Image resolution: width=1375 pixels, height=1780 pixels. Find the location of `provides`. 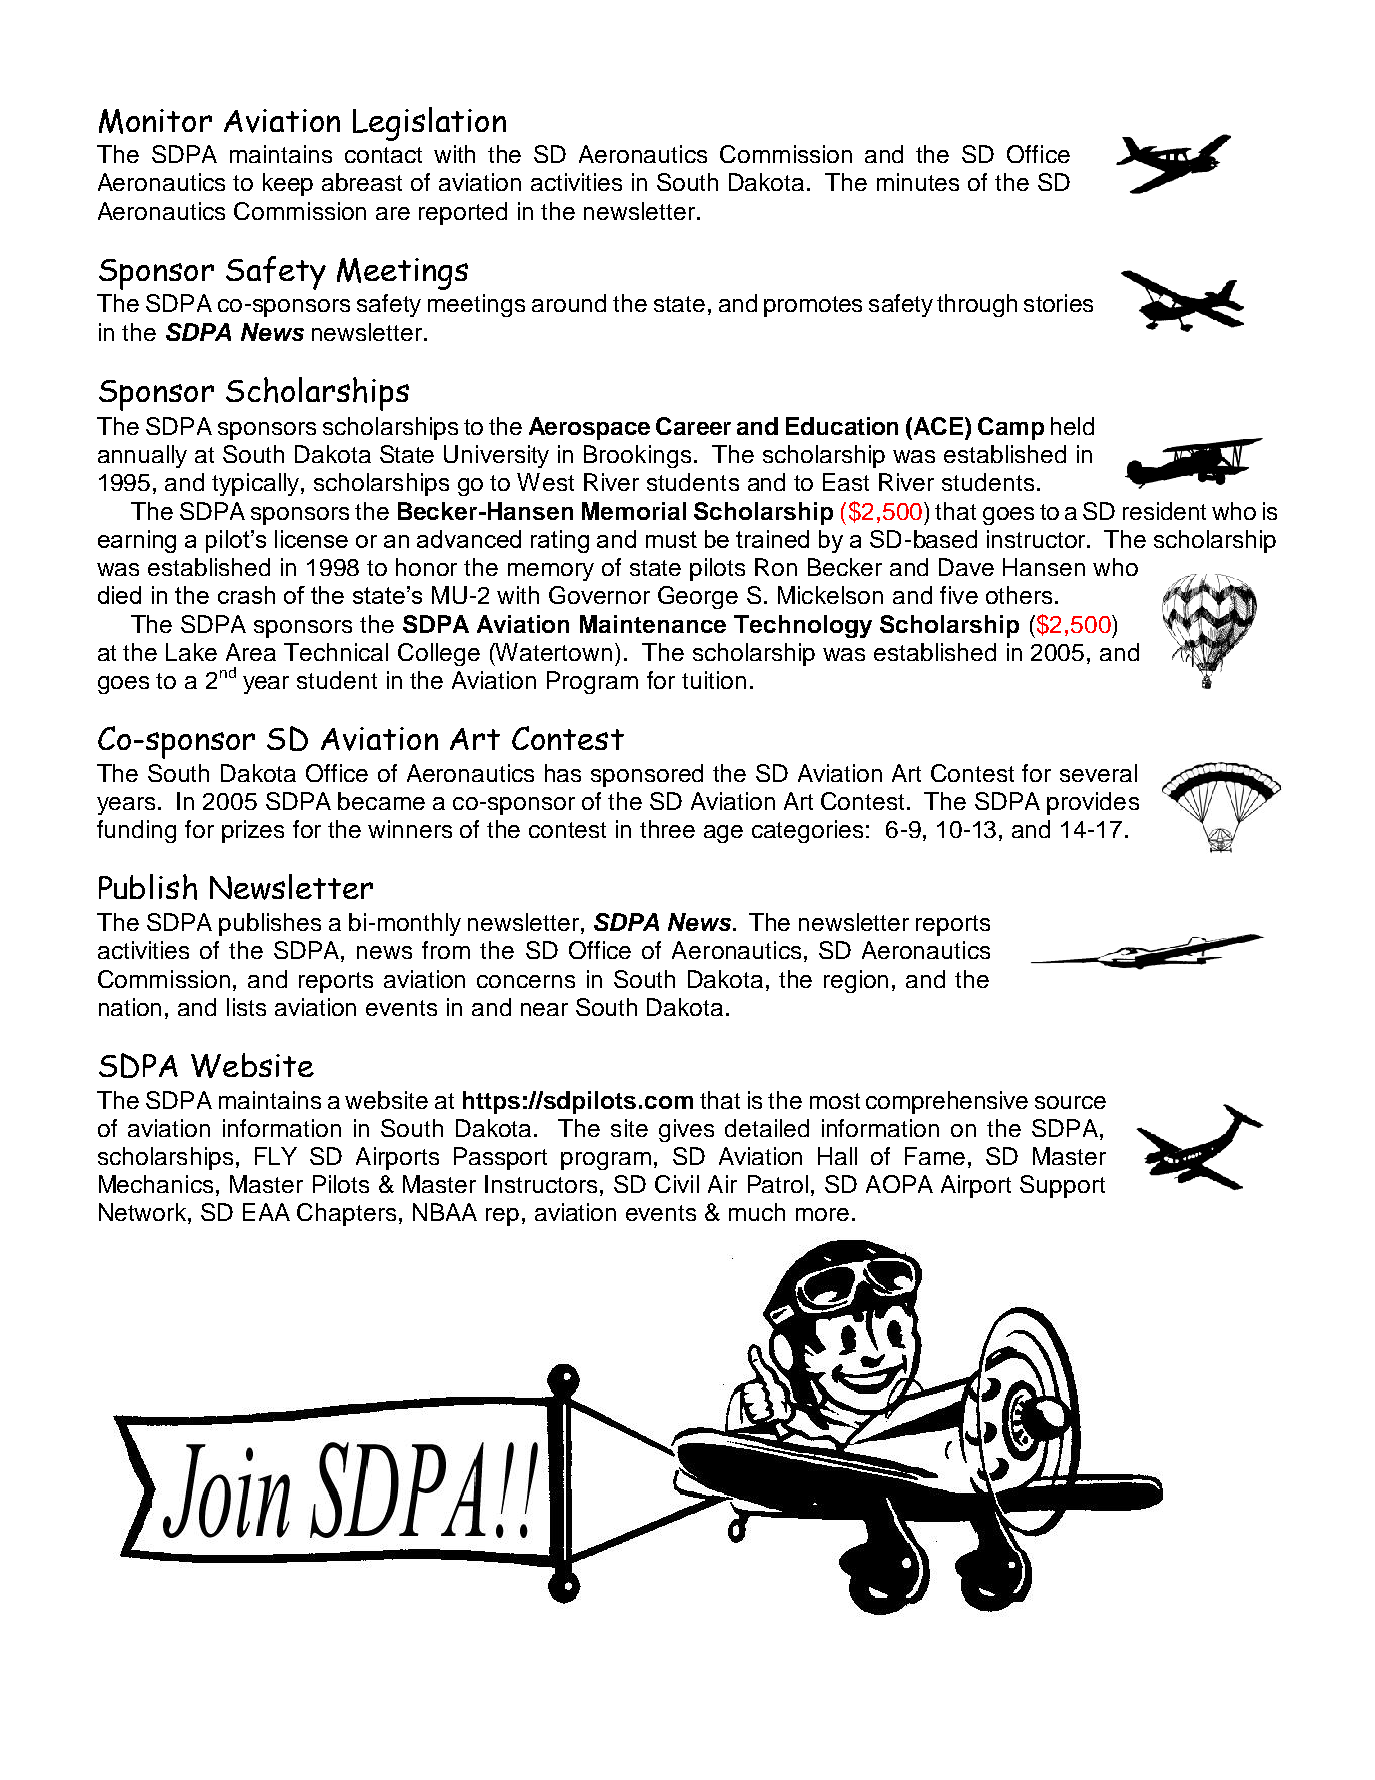

provides is located at coordinates (1093, 803).
